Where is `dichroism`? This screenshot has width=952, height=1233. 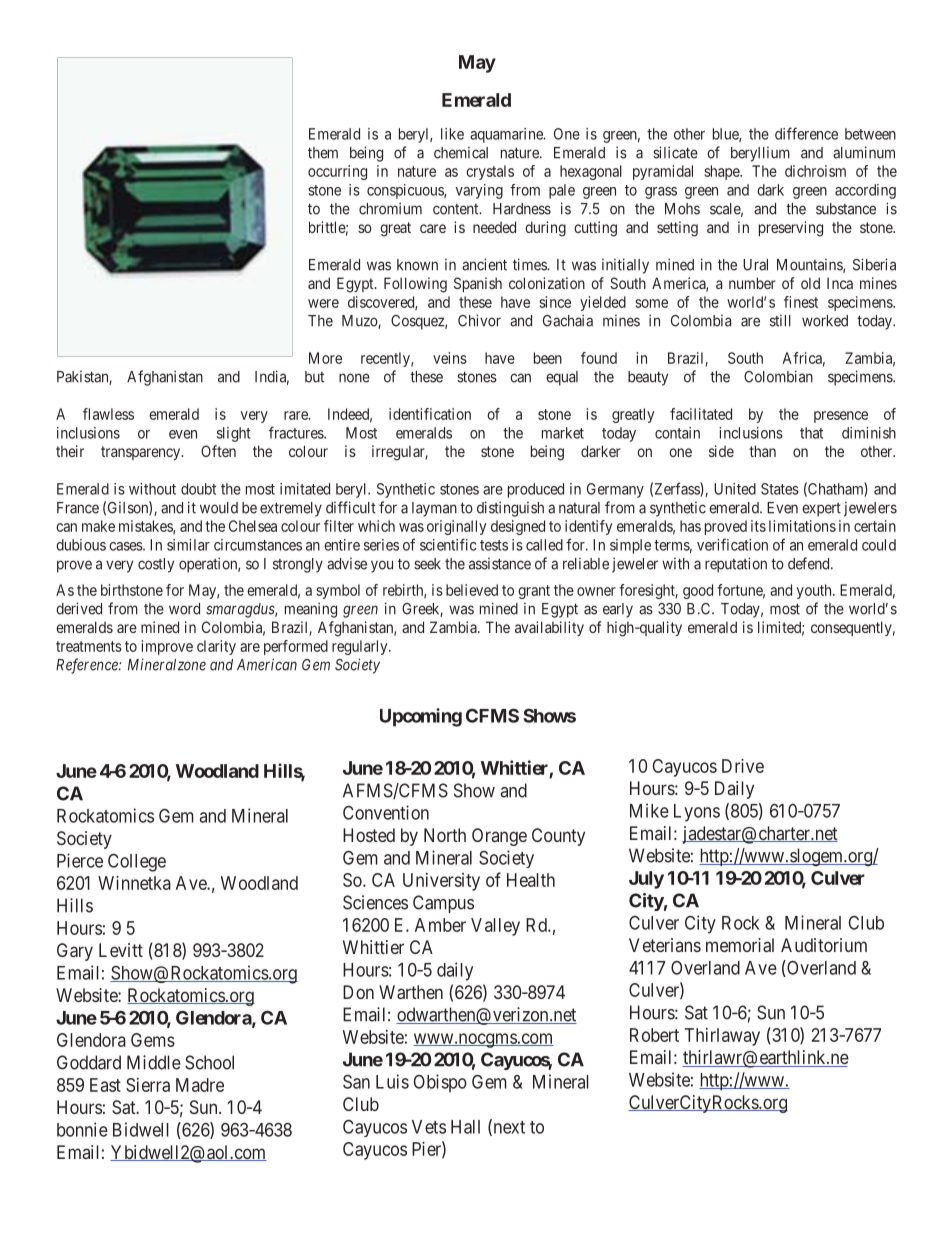 dichroism is located at coordinates (815, 171).
